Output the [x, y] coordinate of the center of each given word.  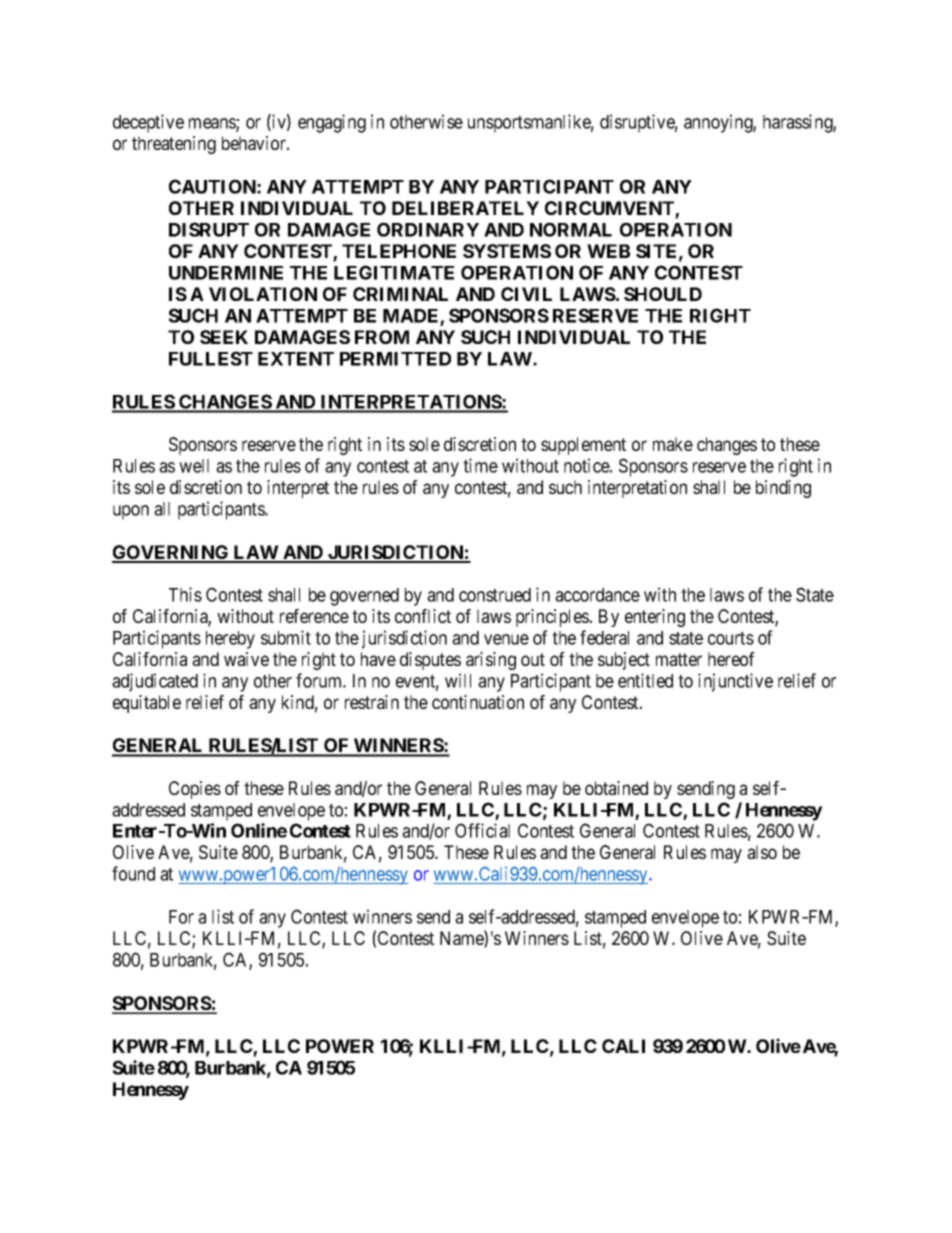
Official [482, 830]
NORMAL [571, 229]
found [133, 873]
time [480, 465]
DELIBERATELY [465, 208]
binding [783, 489]
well [194, 466]
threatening [174, 145]
